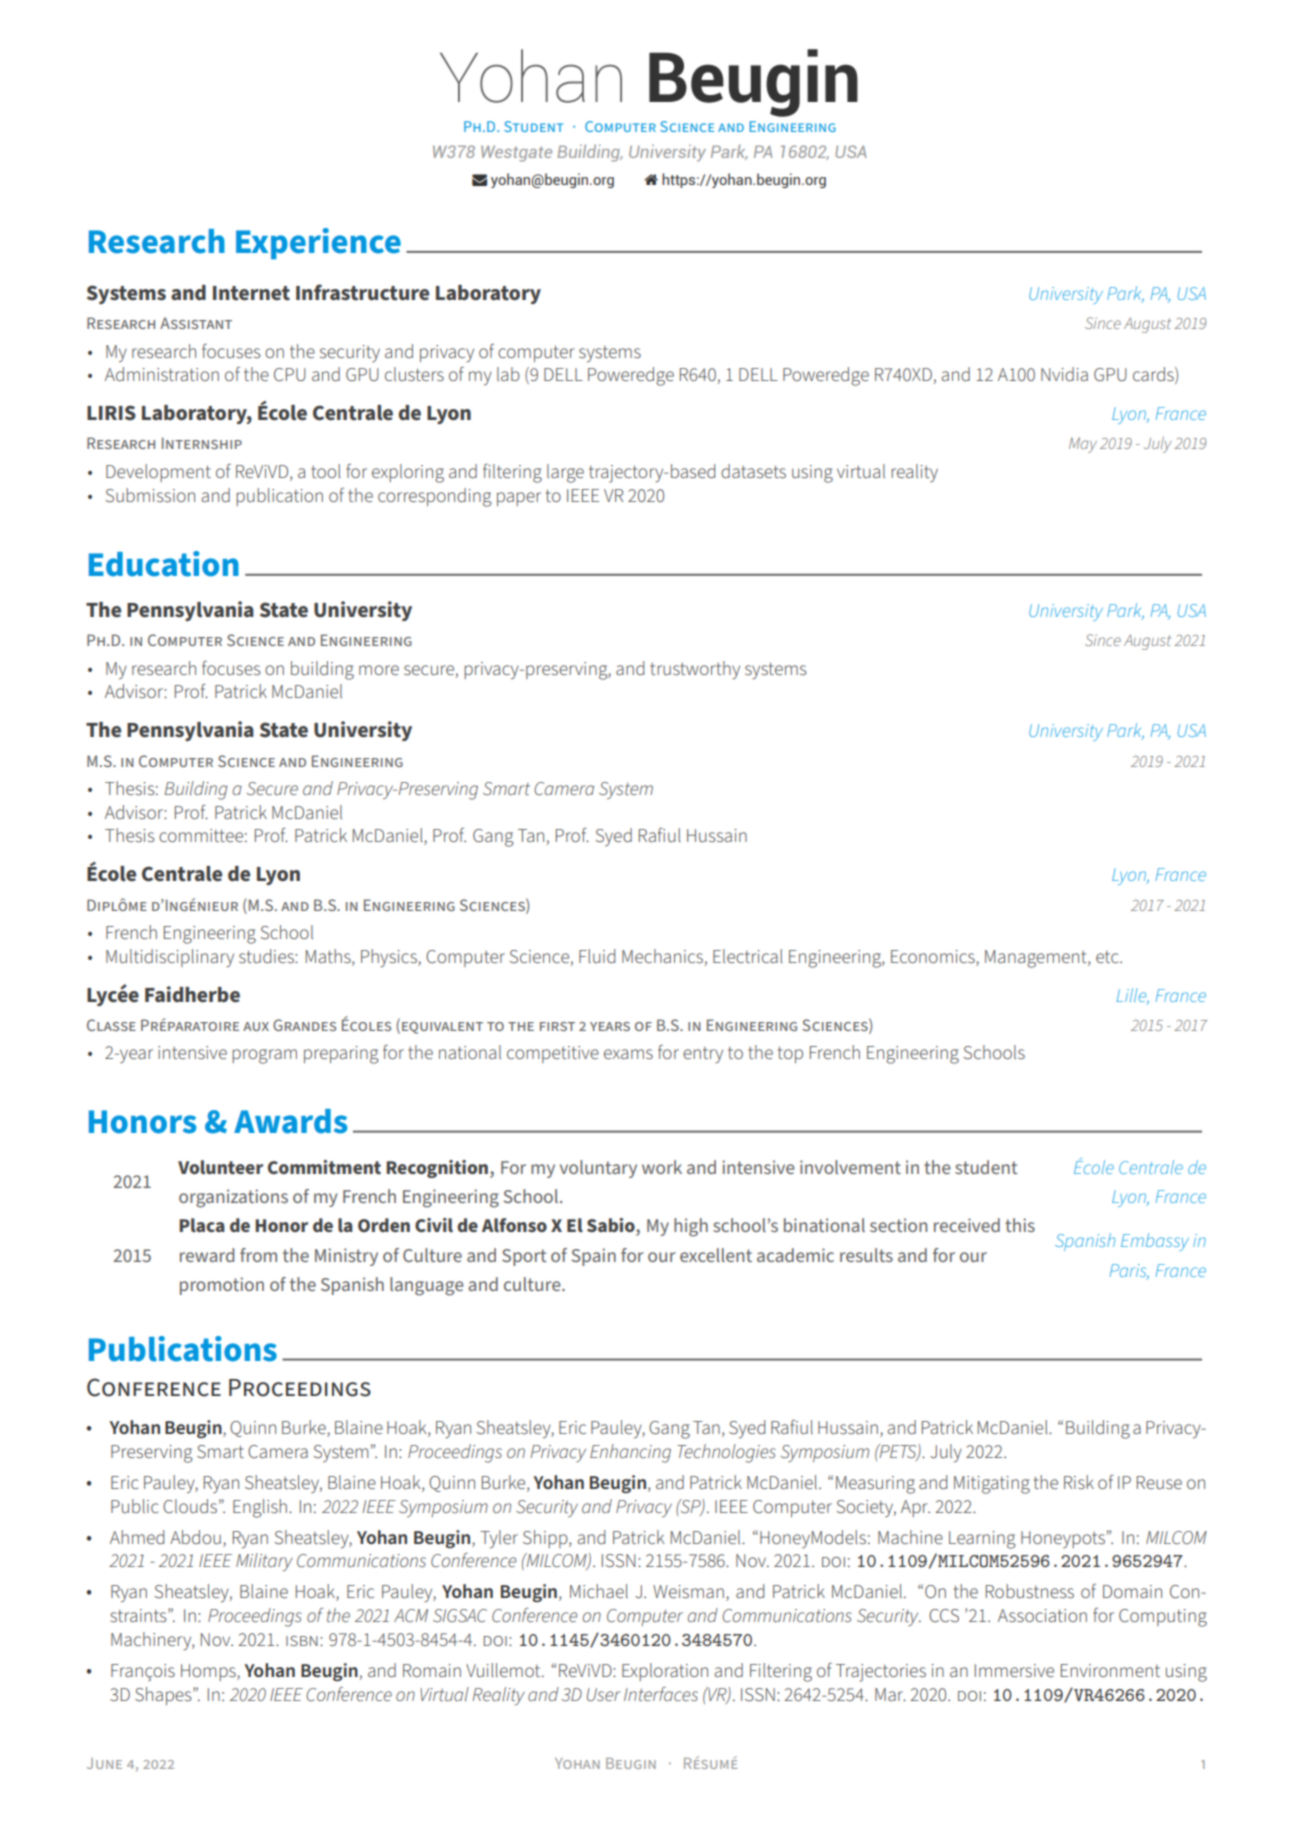 The width and height of the screenshot is (1293, 1828). Describe the element at coordinates (695, 670) in the screenshot. I see `trustworthy` at that location.
